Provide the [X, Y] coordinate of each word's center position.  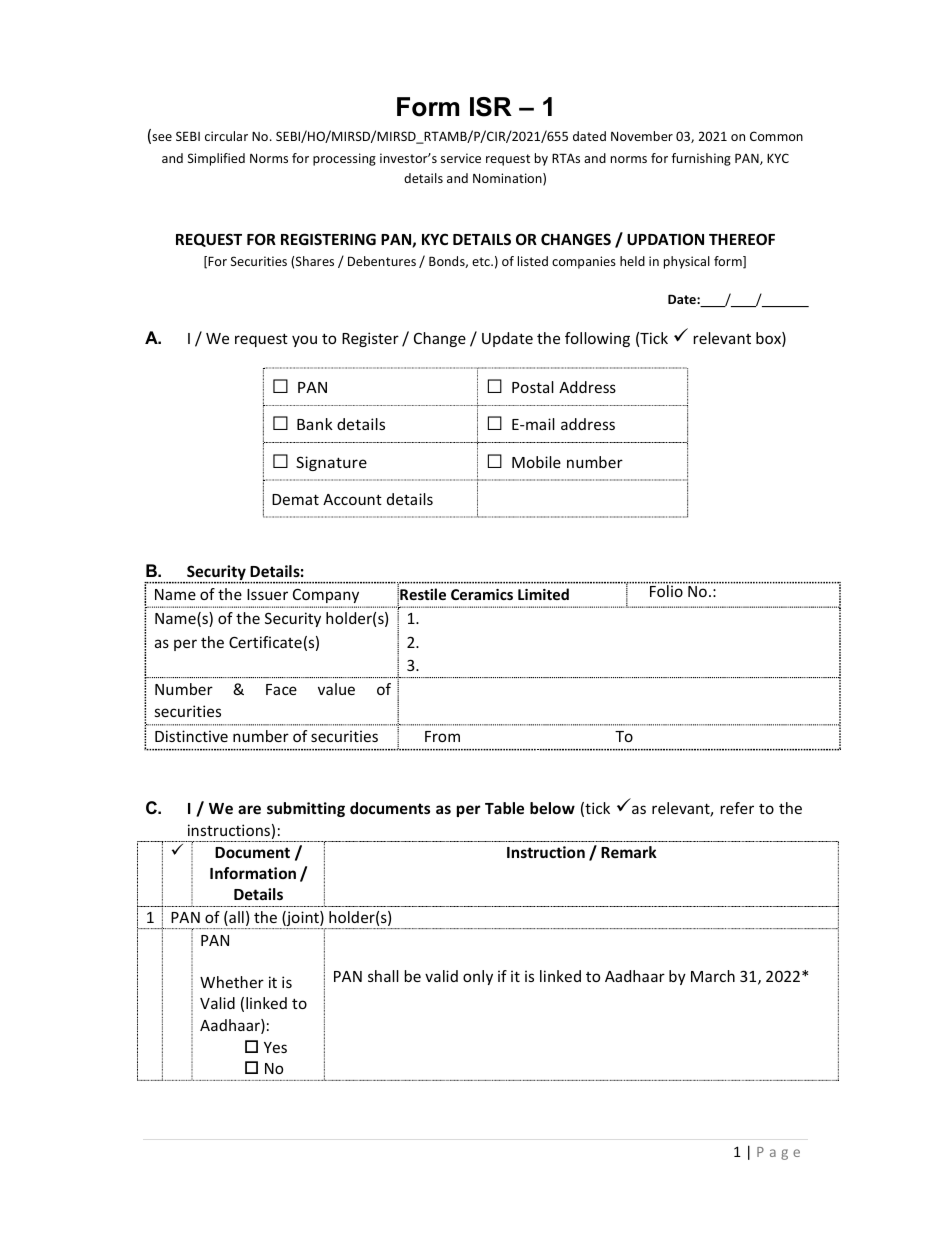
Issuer [267, 594]
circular [226, 136]
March [713, 976]
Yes [275, 1047]
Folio [667, 590]
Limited [543, 594]
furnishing [701, 159]
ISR [491, 107]
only [478, 977]
